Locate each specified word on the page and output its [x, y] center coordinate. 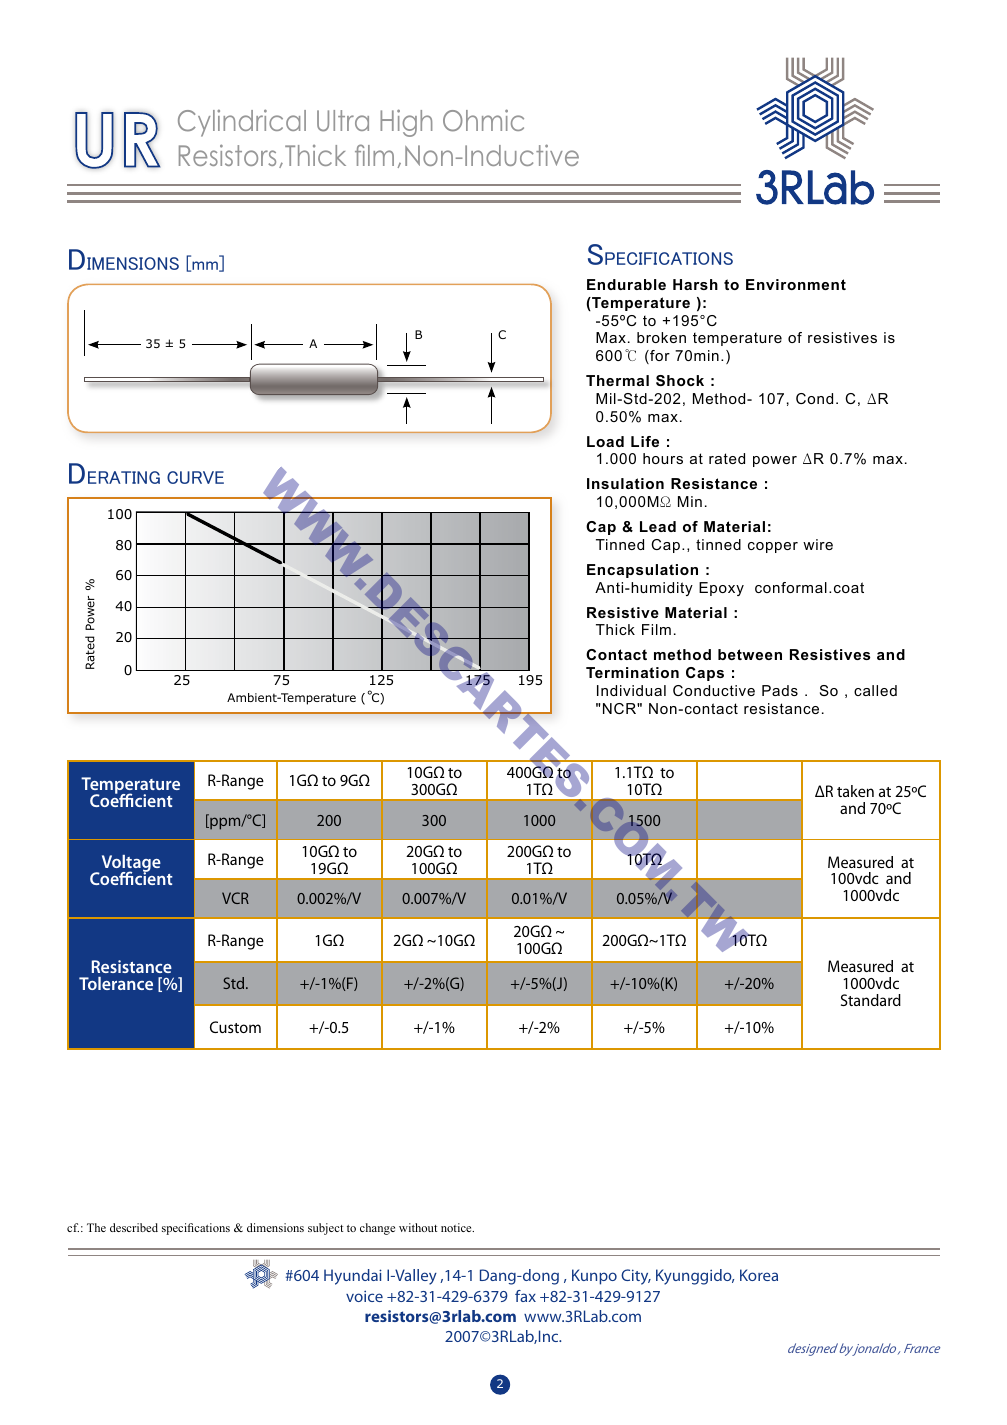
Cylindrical [242, 123]
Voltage [130, 865]
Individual [631, 690]
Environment [796, 284]
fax [525, 1296]
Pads [780, 690]
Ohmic [483, 120]
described [134, 1227]
